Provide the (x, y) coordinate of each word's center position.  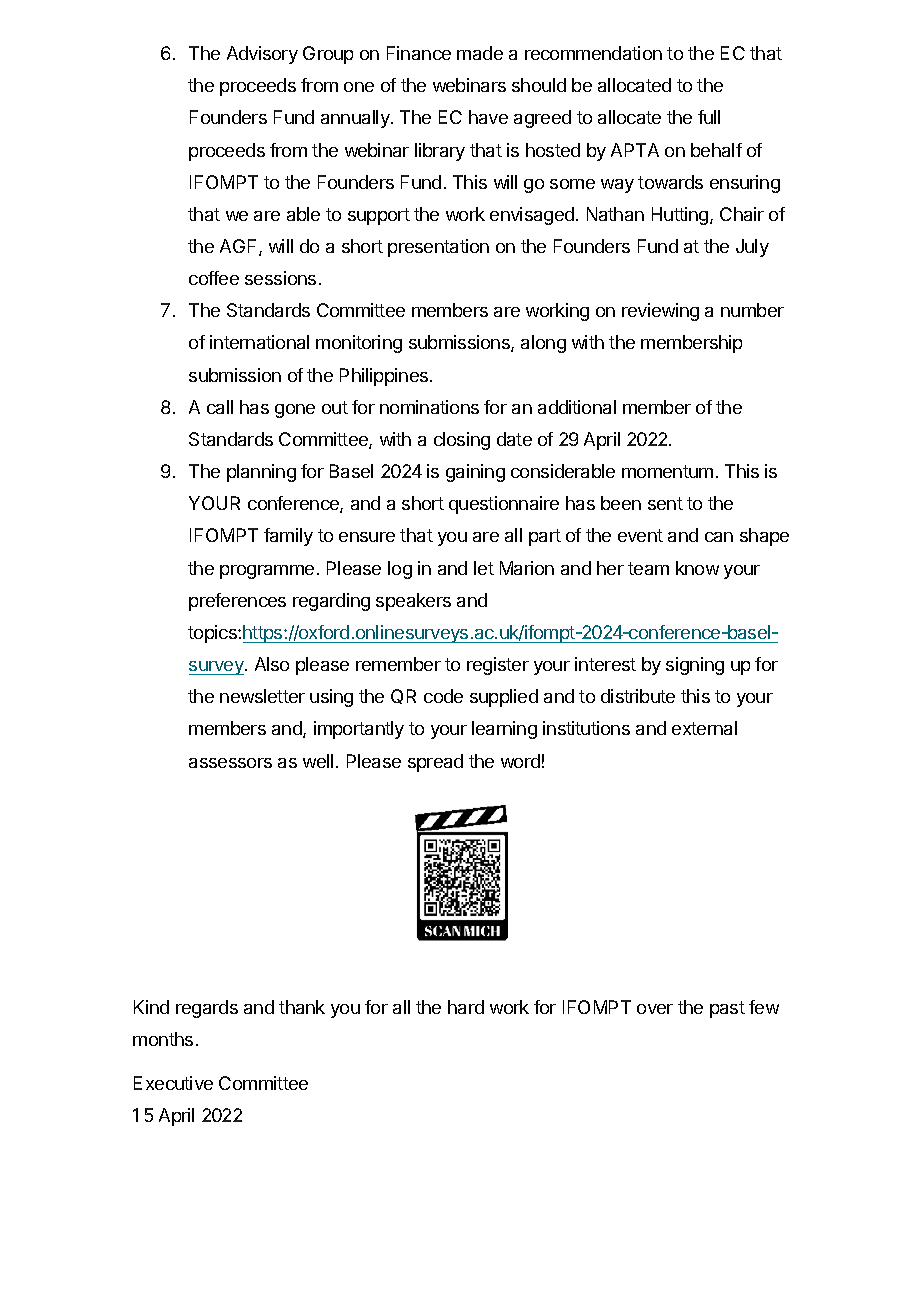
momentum (667, 471)
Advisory (262, 55)
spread (435, 763)
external (704, 728)
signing (695, 666)
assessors (230, 763)
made (480, 53)
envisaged (532, 216)
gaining (475, 473)
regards (207, 1009)
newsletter (262, 696)
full (709, 117)
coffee (214, 278)
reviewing (660, 312)
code (443, 696)
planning (261, 473)
